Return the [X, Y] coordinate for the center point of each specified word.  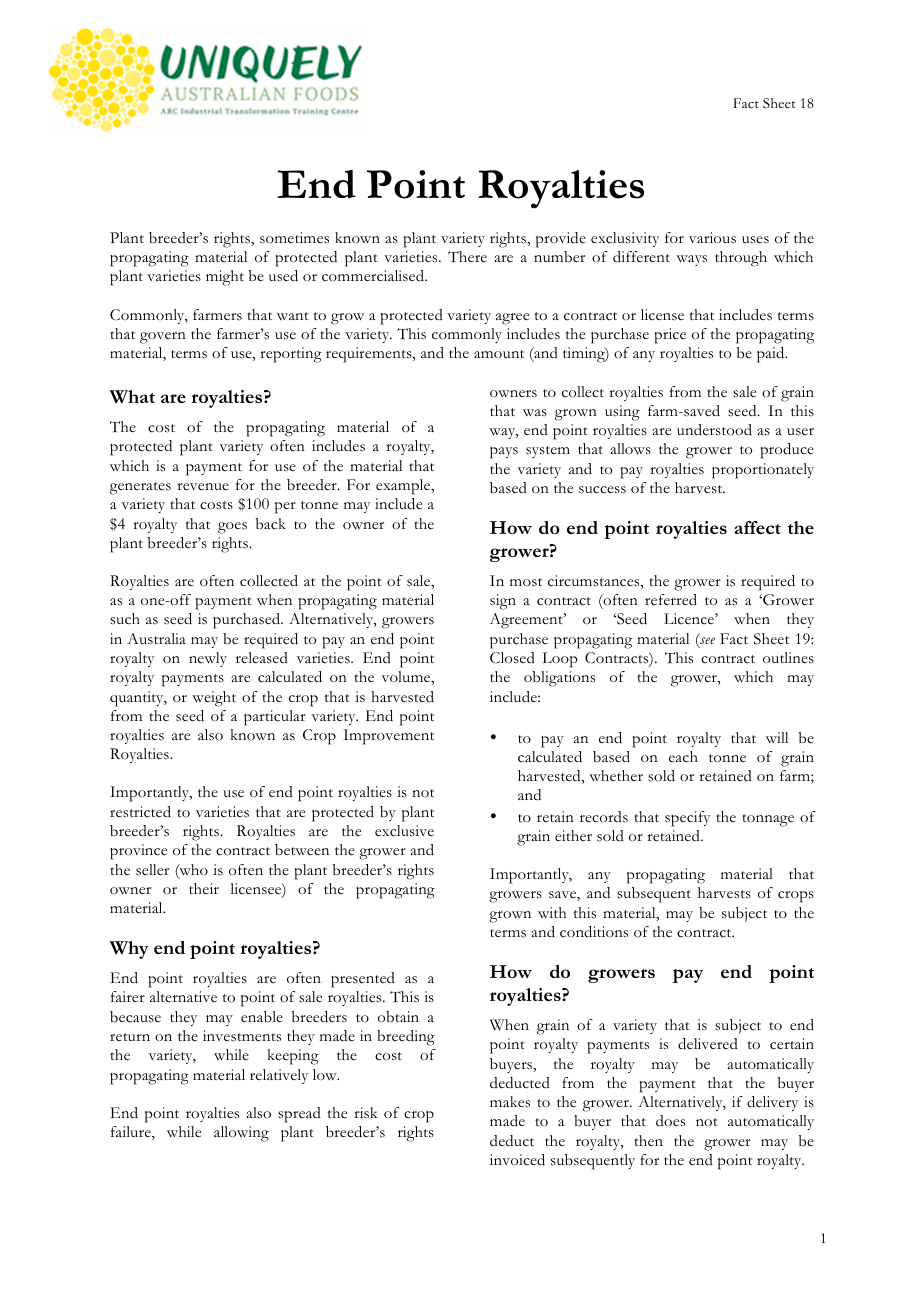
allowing [241, 1134]
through [741, 259]
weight [214, 699]
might [225, 278]
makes [510, 1102]
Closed [512, 658]
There [467, 257]
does [670, 1121]
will [777, 737]
